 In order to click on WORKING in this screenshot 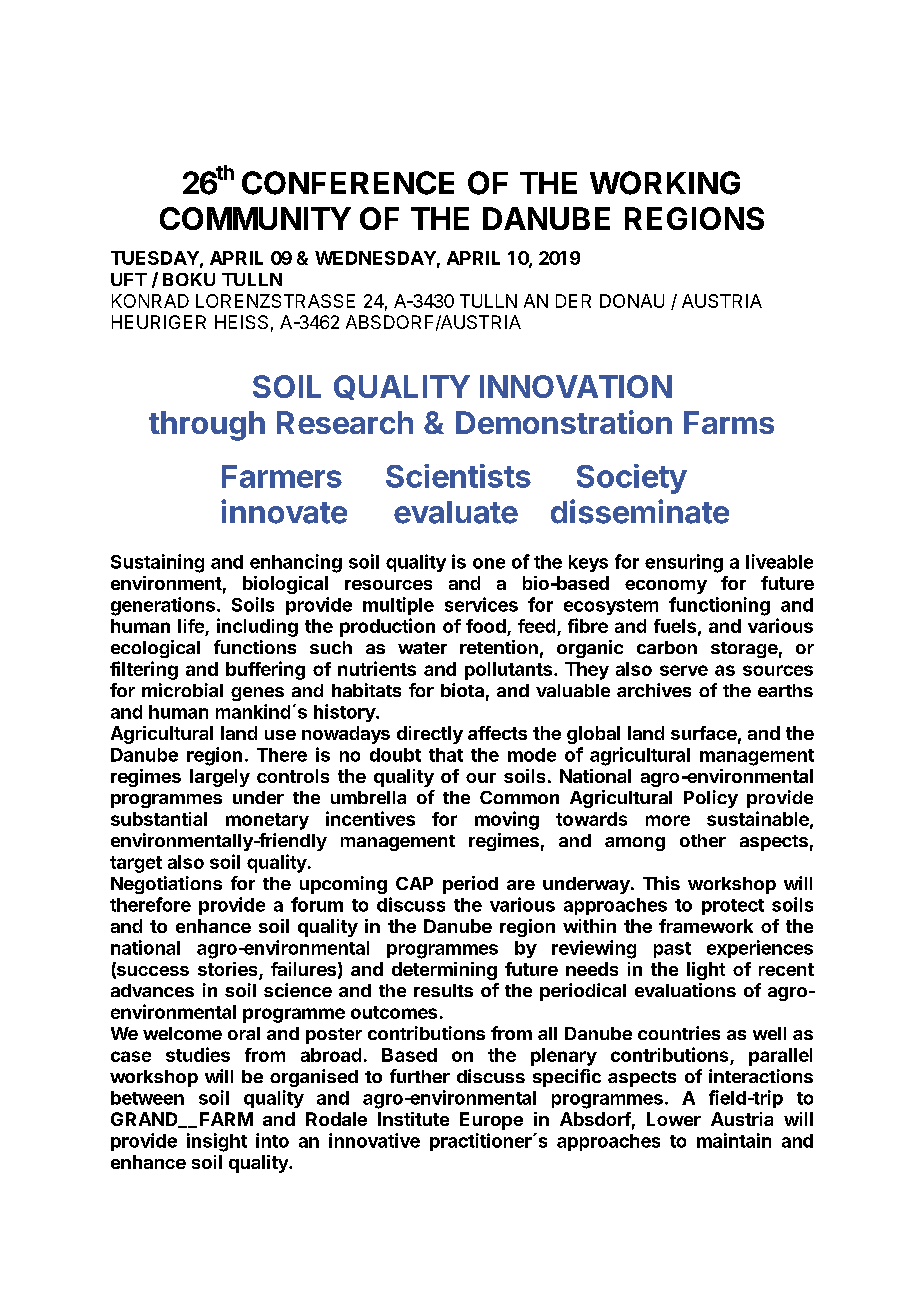, I will do `click(665, 183)`.
